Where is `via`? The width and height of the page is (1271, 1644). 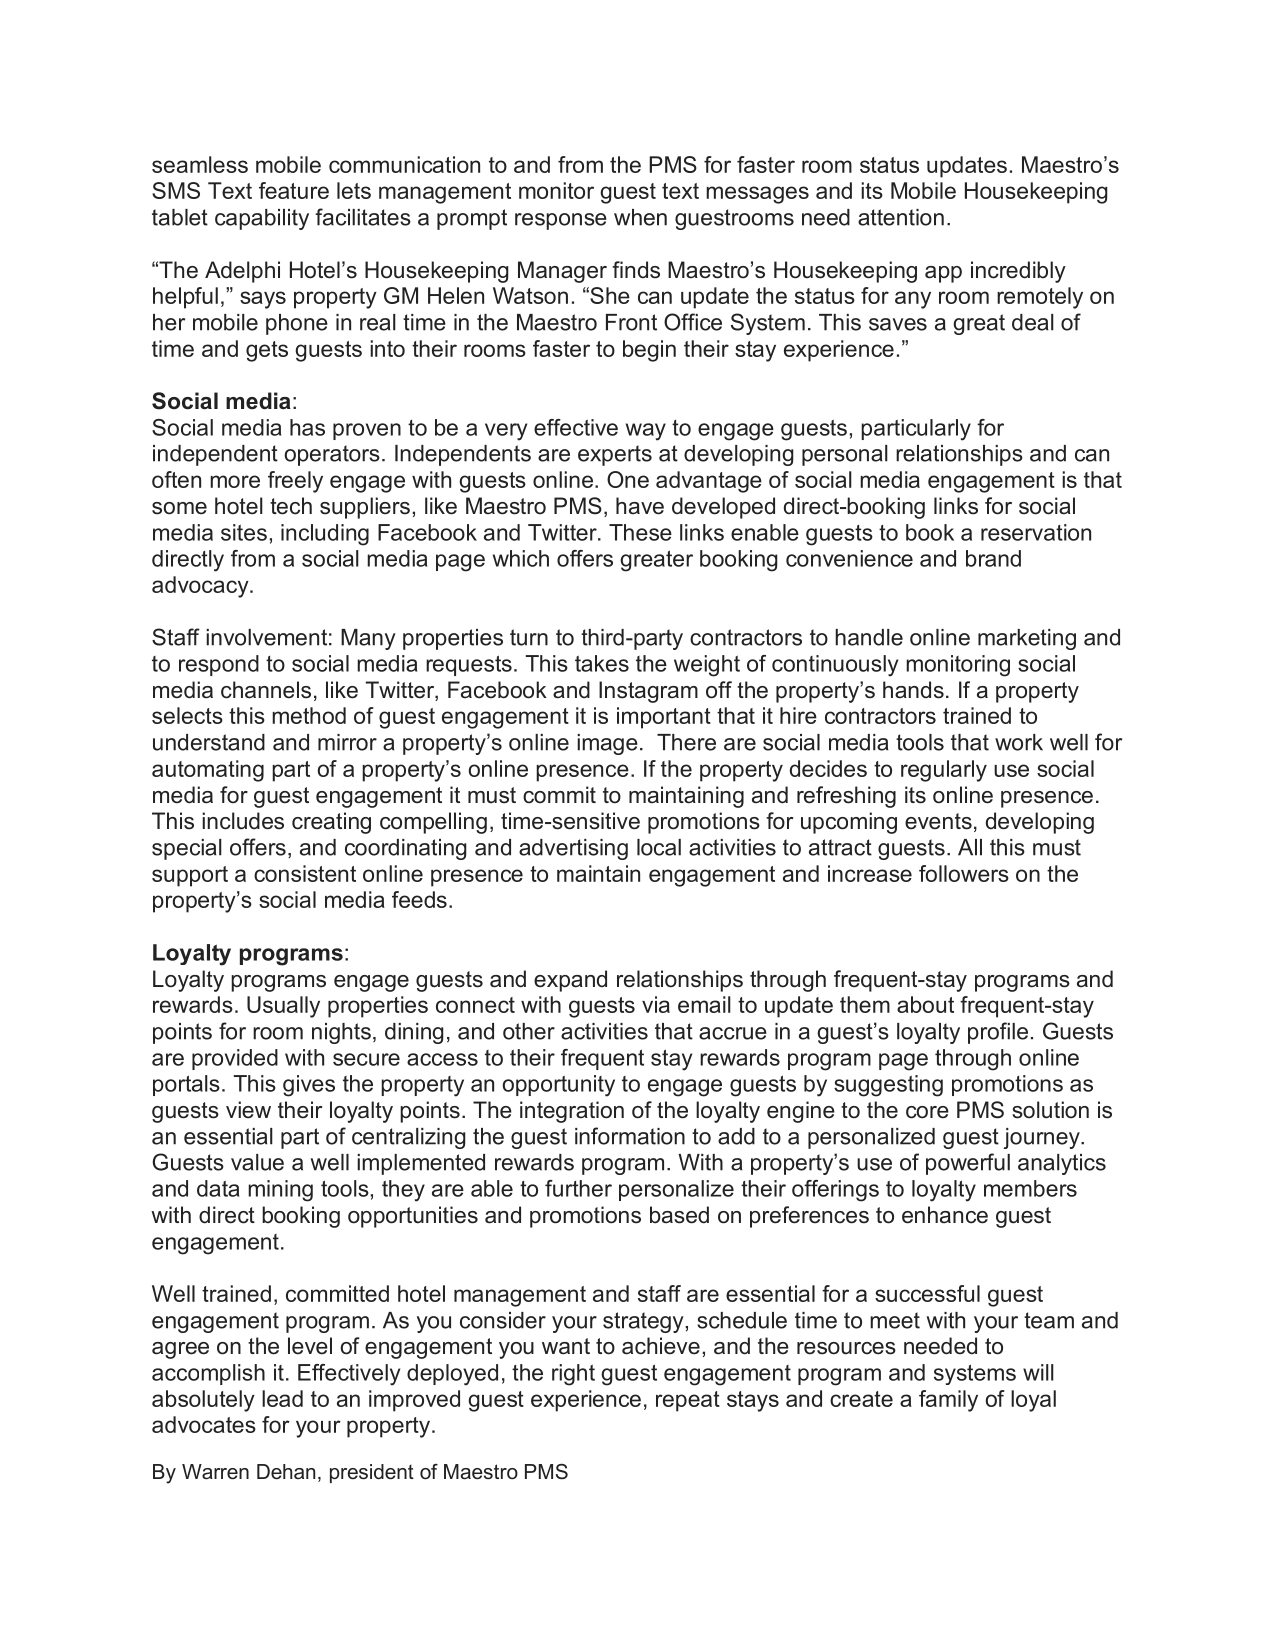
via is located at coordinates (656, 1004).
